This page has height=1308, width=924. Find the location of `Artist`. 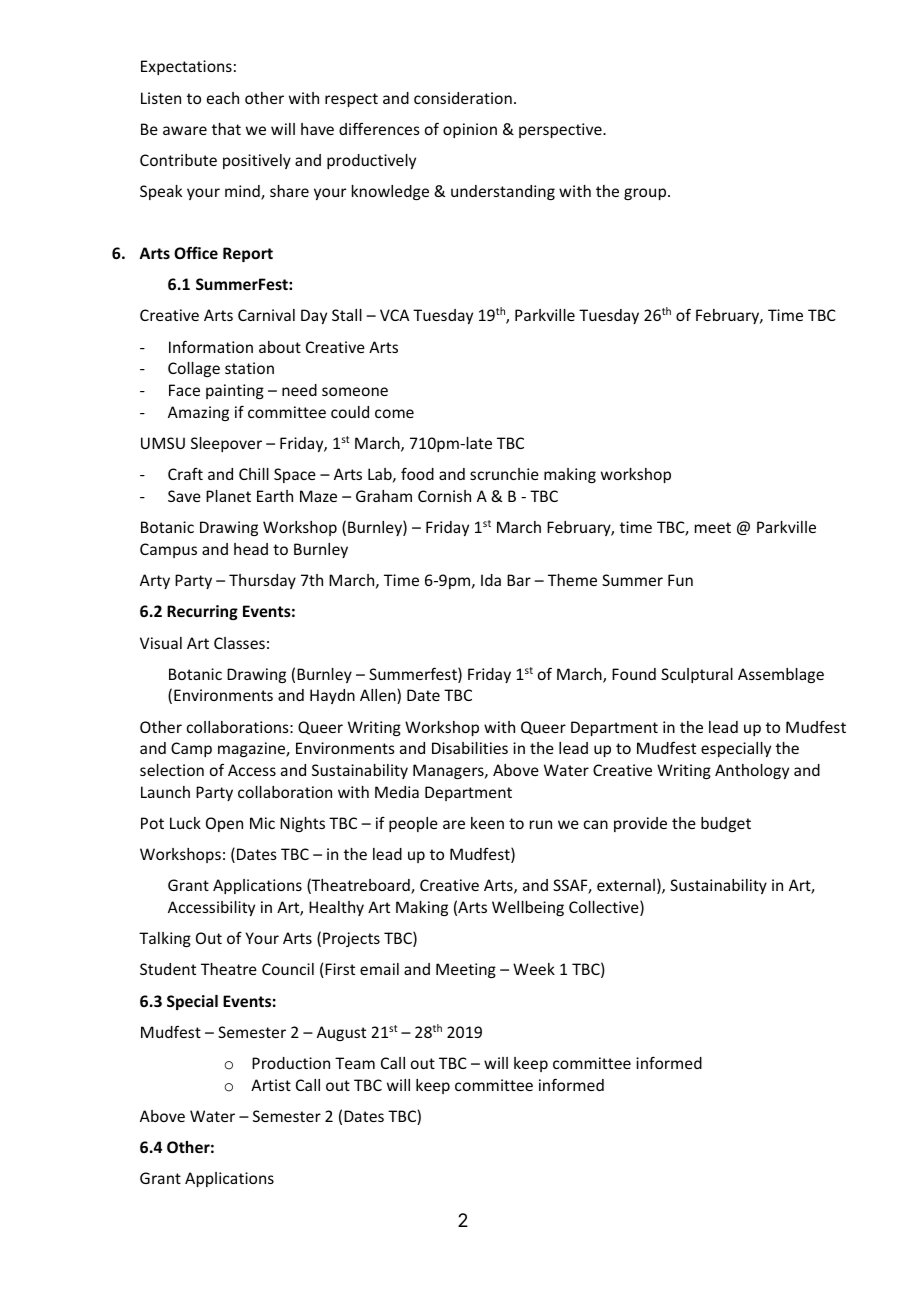

Artist is located at coordinates (271, 1085).
